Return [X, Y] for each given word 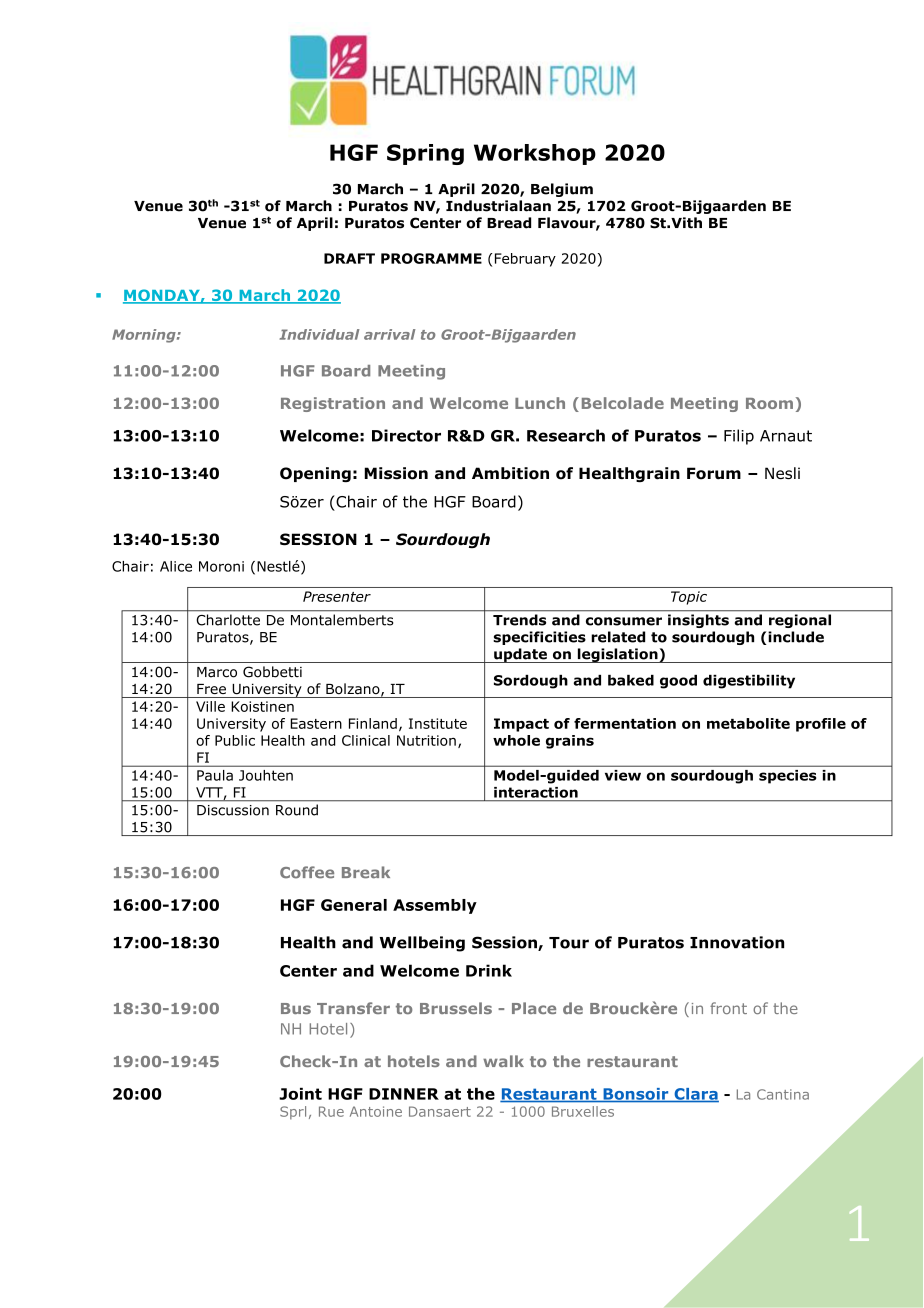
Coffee [307, 872]
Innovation [737, 942]
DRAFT [349, 258]
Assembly [435, 906]
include [795, 638]
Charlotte [228, 620]
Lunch [540, 403]
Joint [300, 1093]
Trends [519, 620]
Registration [333, 404]
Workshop [535, 154]
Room [769, 403]
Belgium [562, 190]
